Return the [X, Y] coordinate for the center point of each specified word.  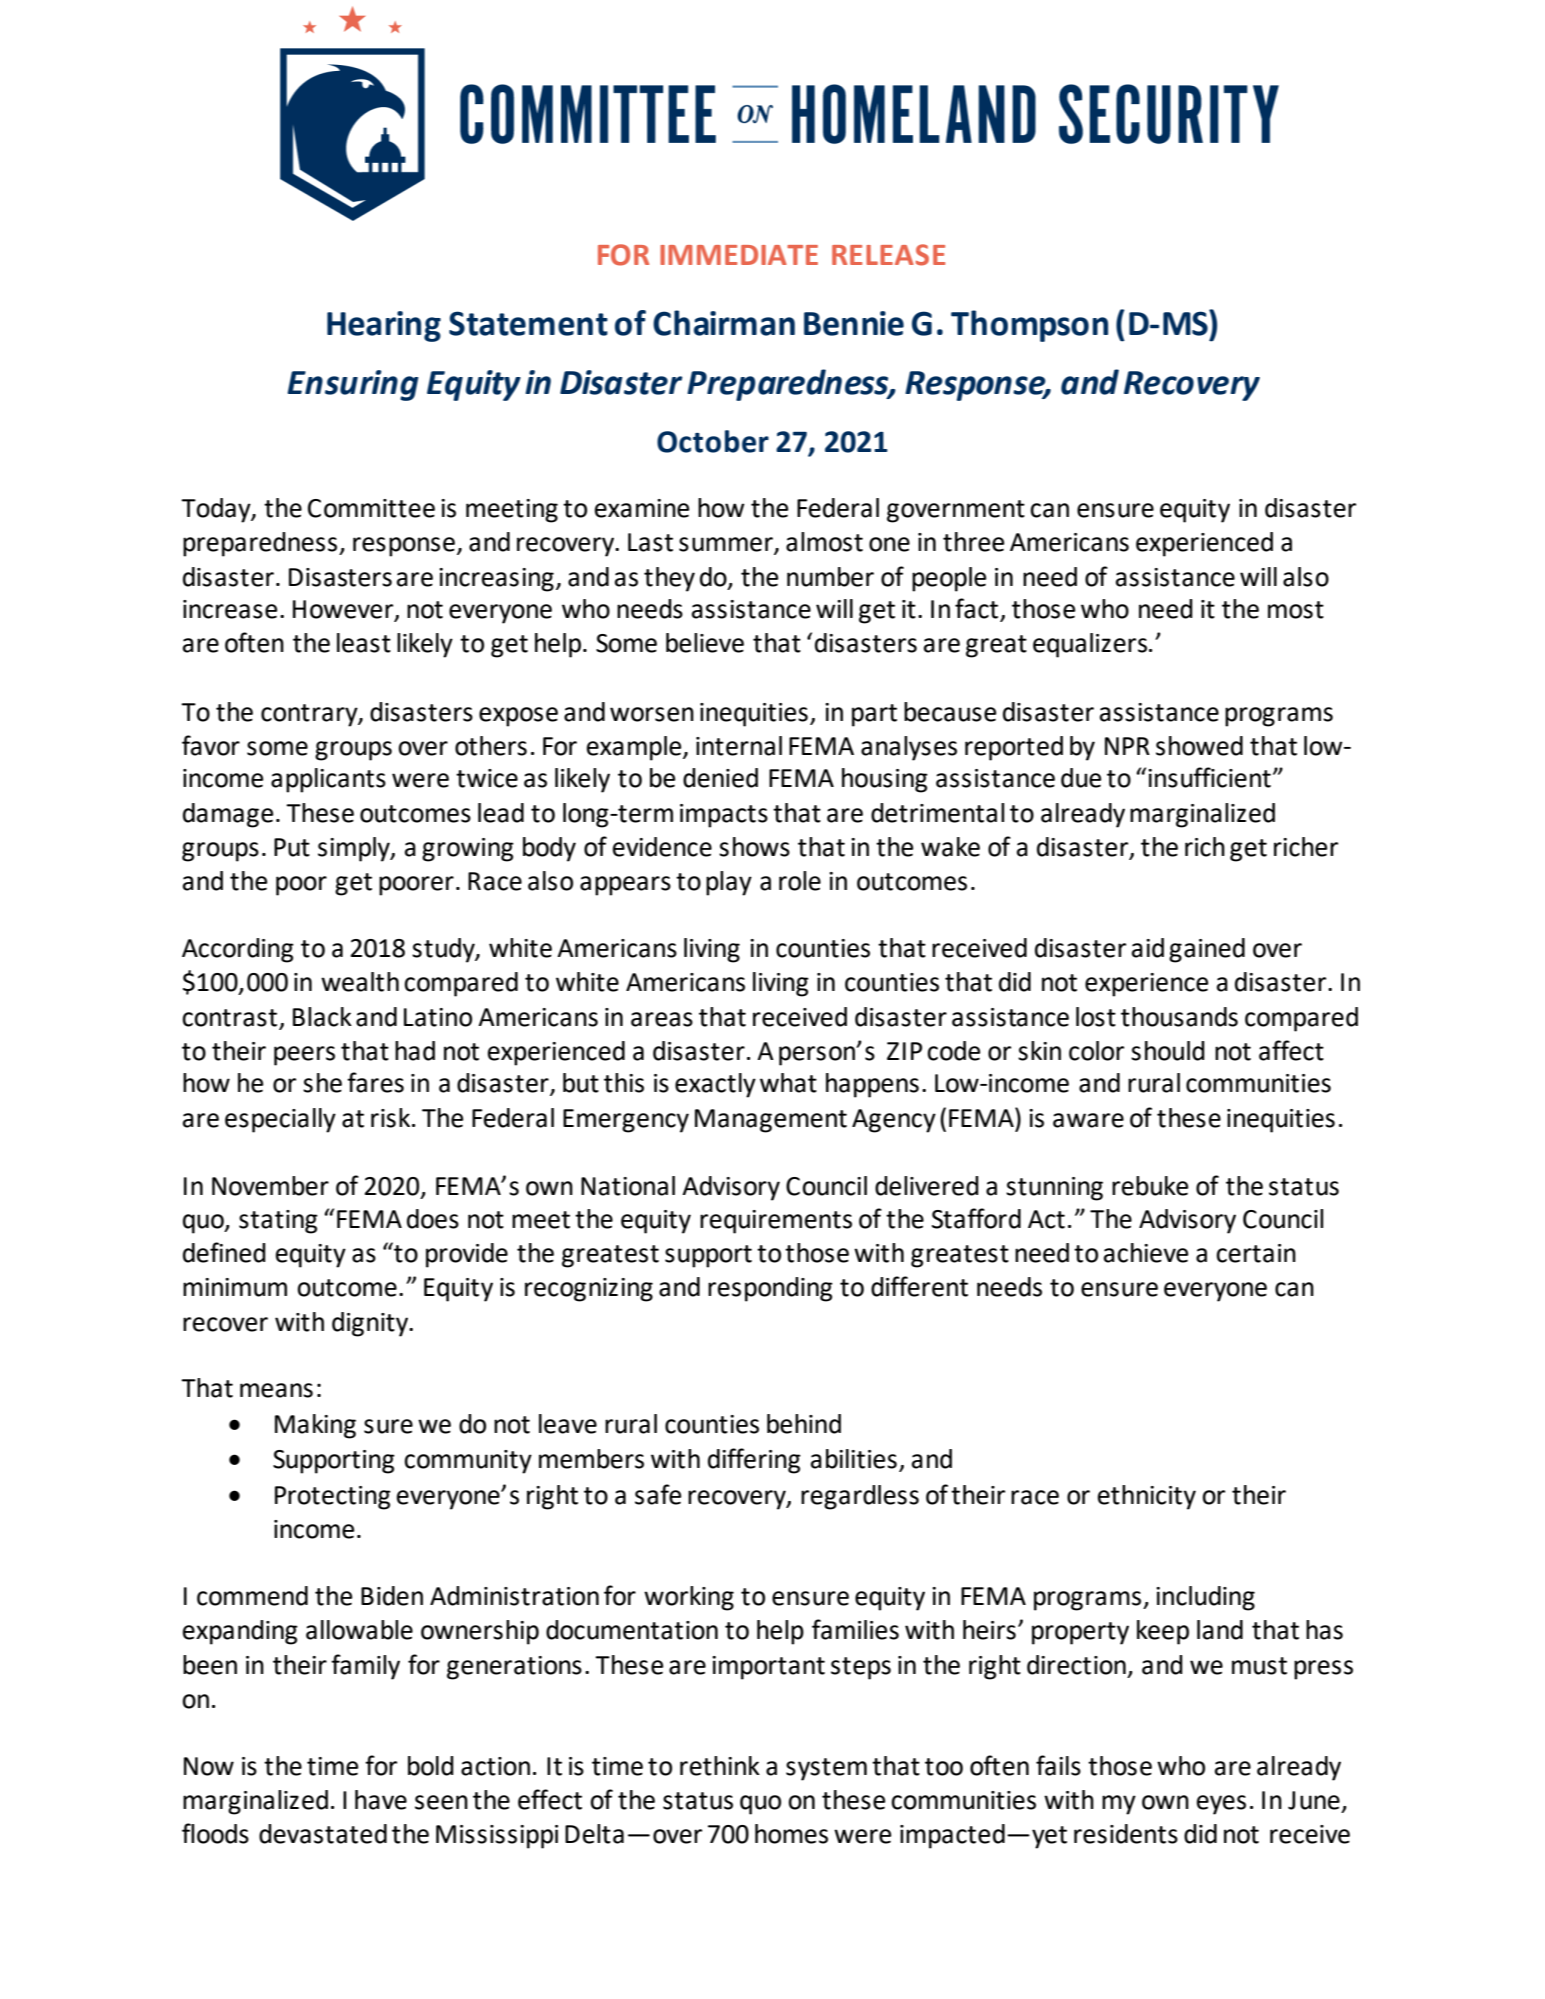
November [270, 1186]
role [800, 881]
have [381, 1800]
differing [754, 1461]
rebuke [1150, 1186]
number [830, 577]
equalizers [1090, 645]
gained [1207, 950]
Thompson [1029, 326]
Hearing [384, 326]
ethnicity [1147, 1497]
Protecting [333, 1498]
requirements [776, 1222]
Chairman [724, 323]
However [344, 610]
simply [355, 849]
